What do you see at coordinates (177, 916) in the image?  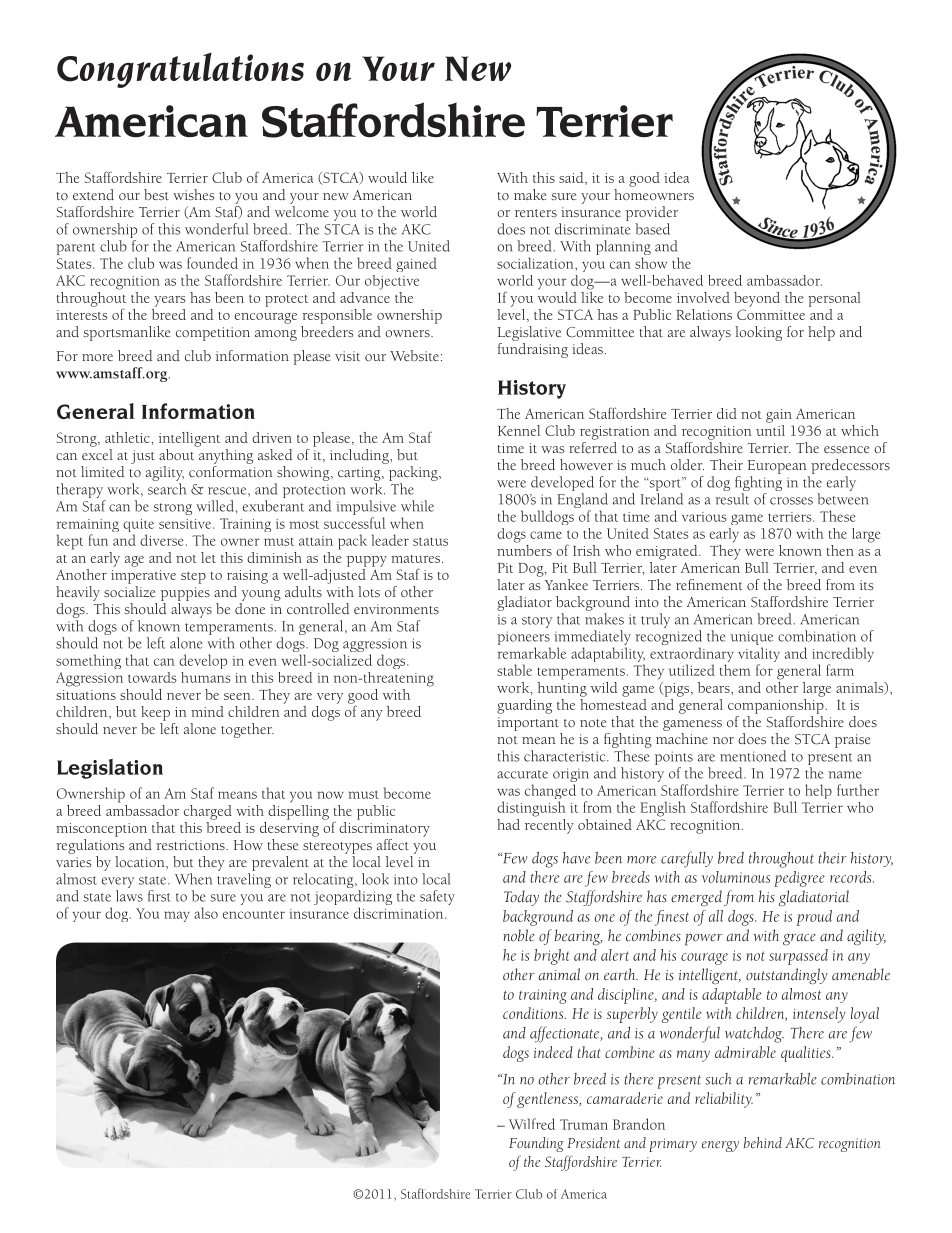 I see `may` at bounding box center [177, 916].
